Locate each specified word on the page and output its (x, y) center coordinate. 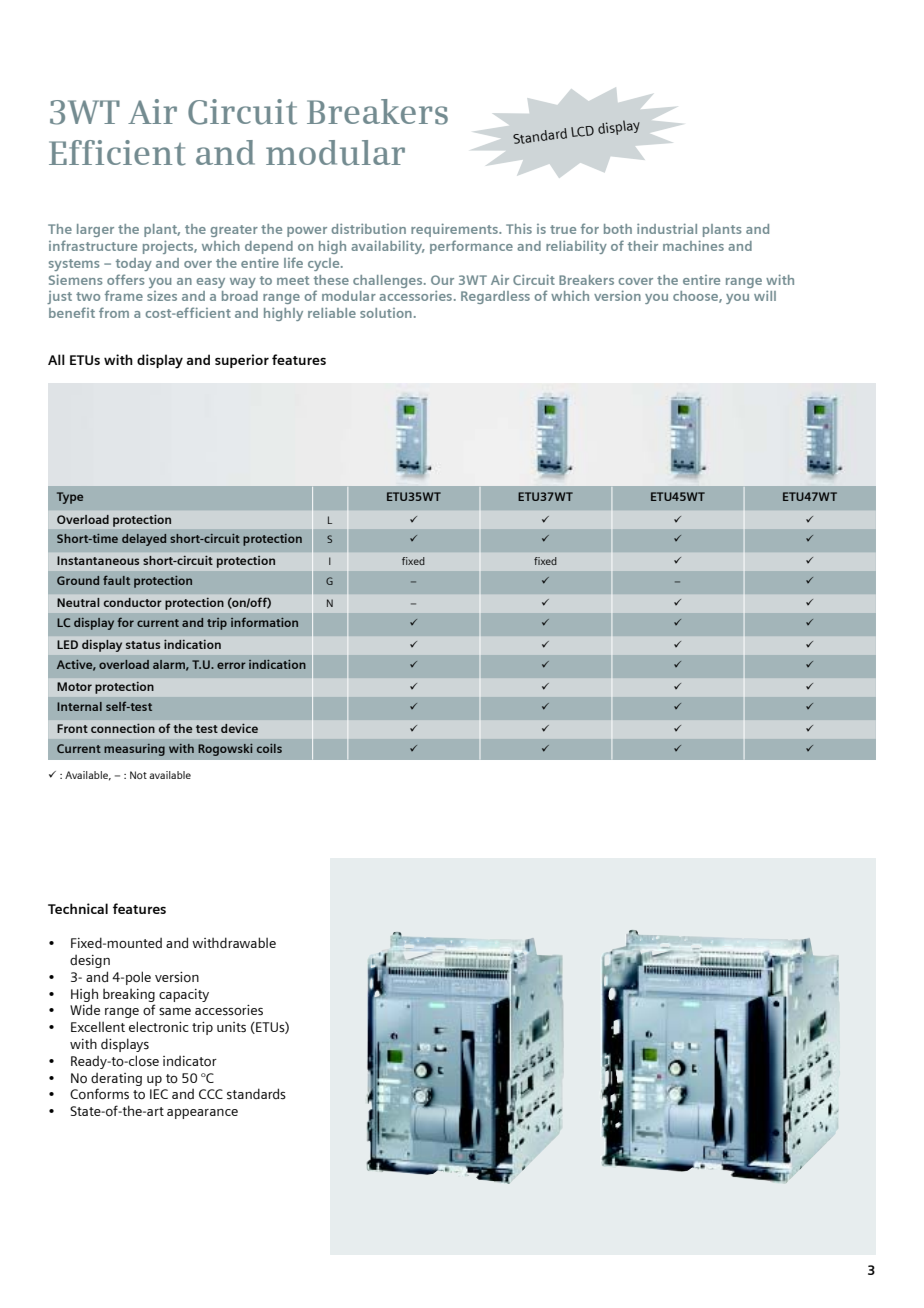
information (264, 622)
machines (693, 245)
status (143, 645)
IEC (159, 1094)
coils (269, 748)
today (134, 264)
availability (388, 247)
